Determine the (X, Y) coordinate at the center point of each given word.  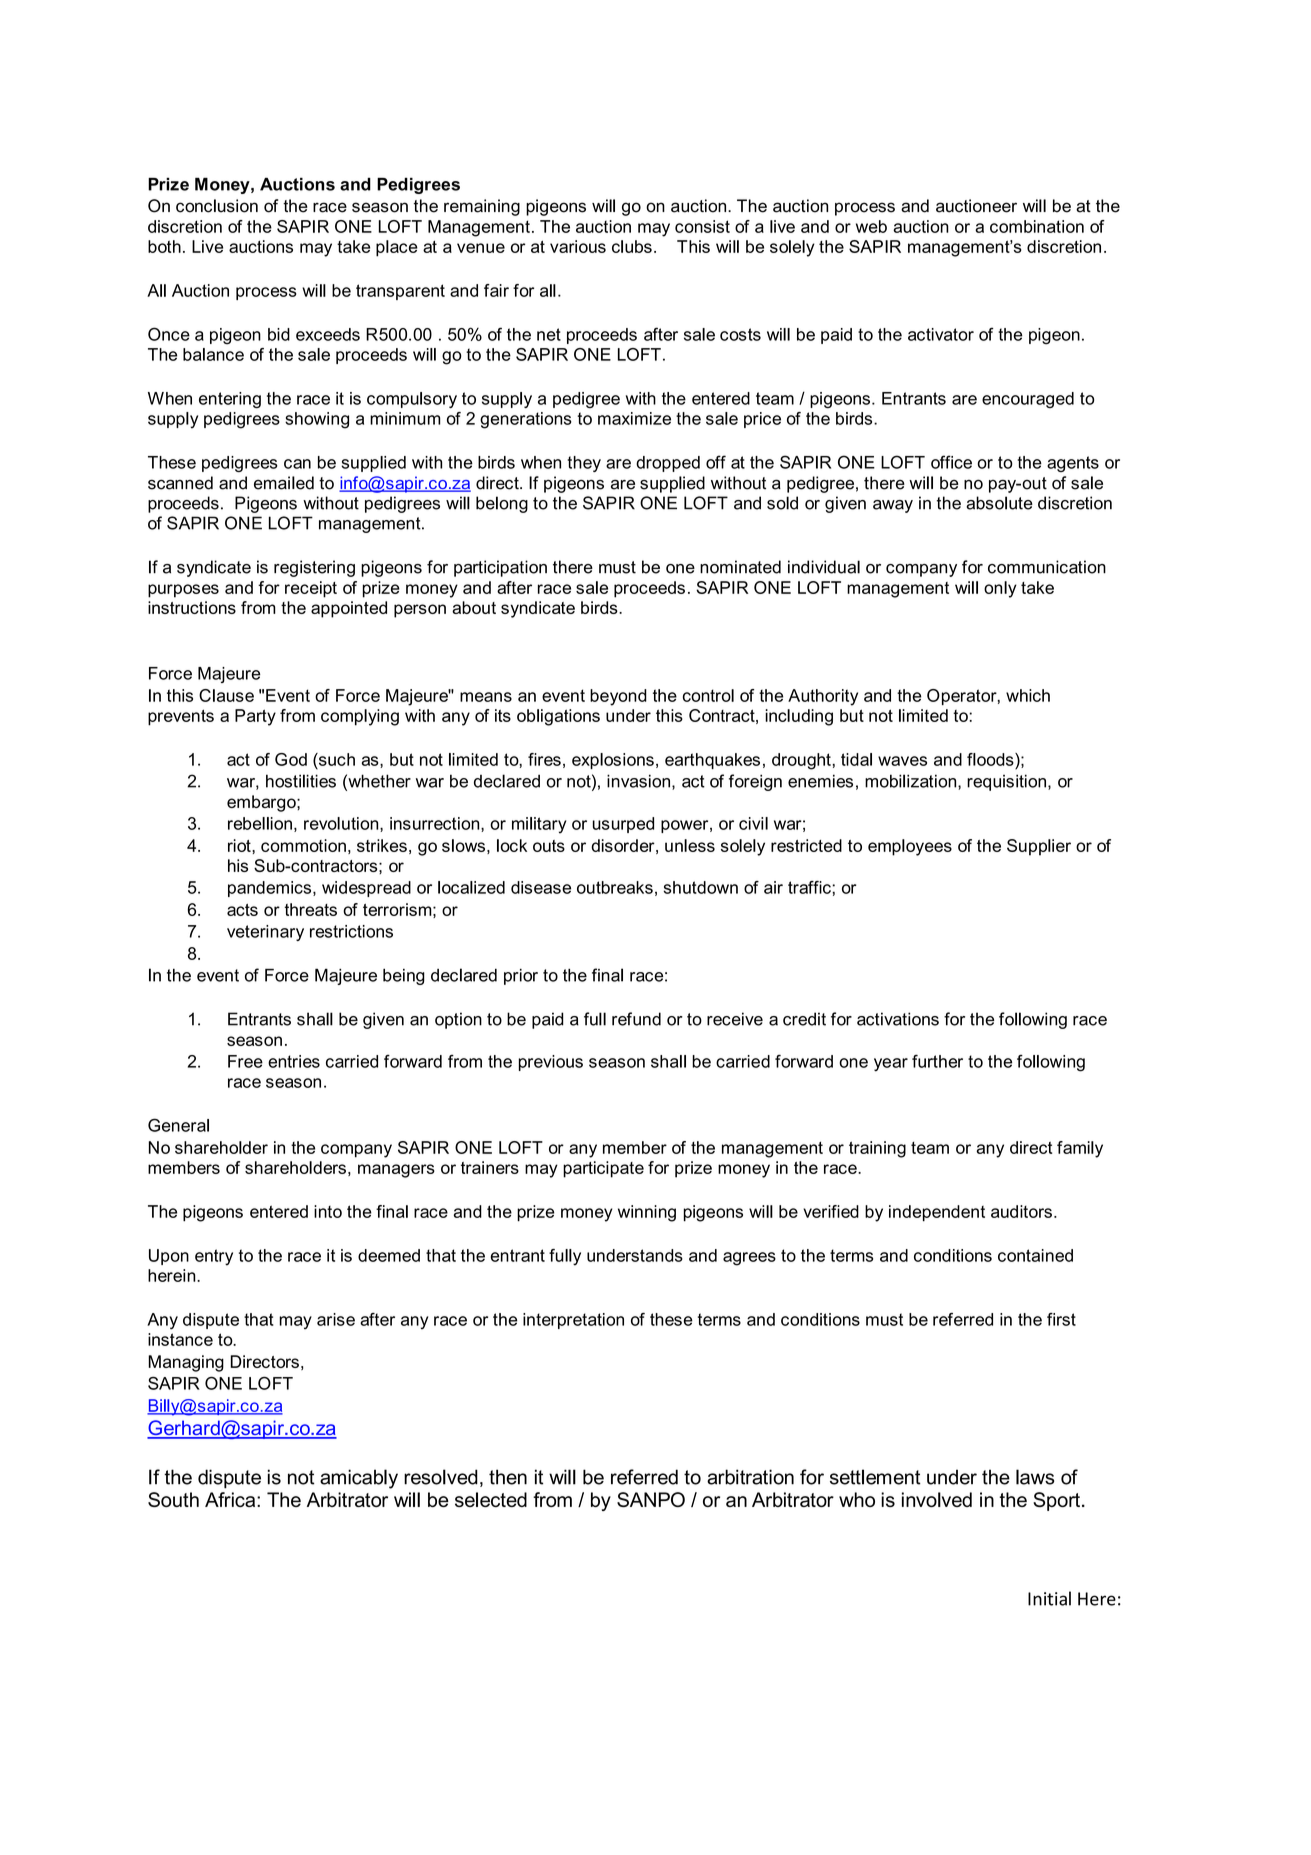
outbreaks (615, 887)
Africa (231, 1499)
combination (1037, 226)
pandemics (271, 889)
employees (910, 847)
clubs (632, 246)
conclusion (217, 206)
